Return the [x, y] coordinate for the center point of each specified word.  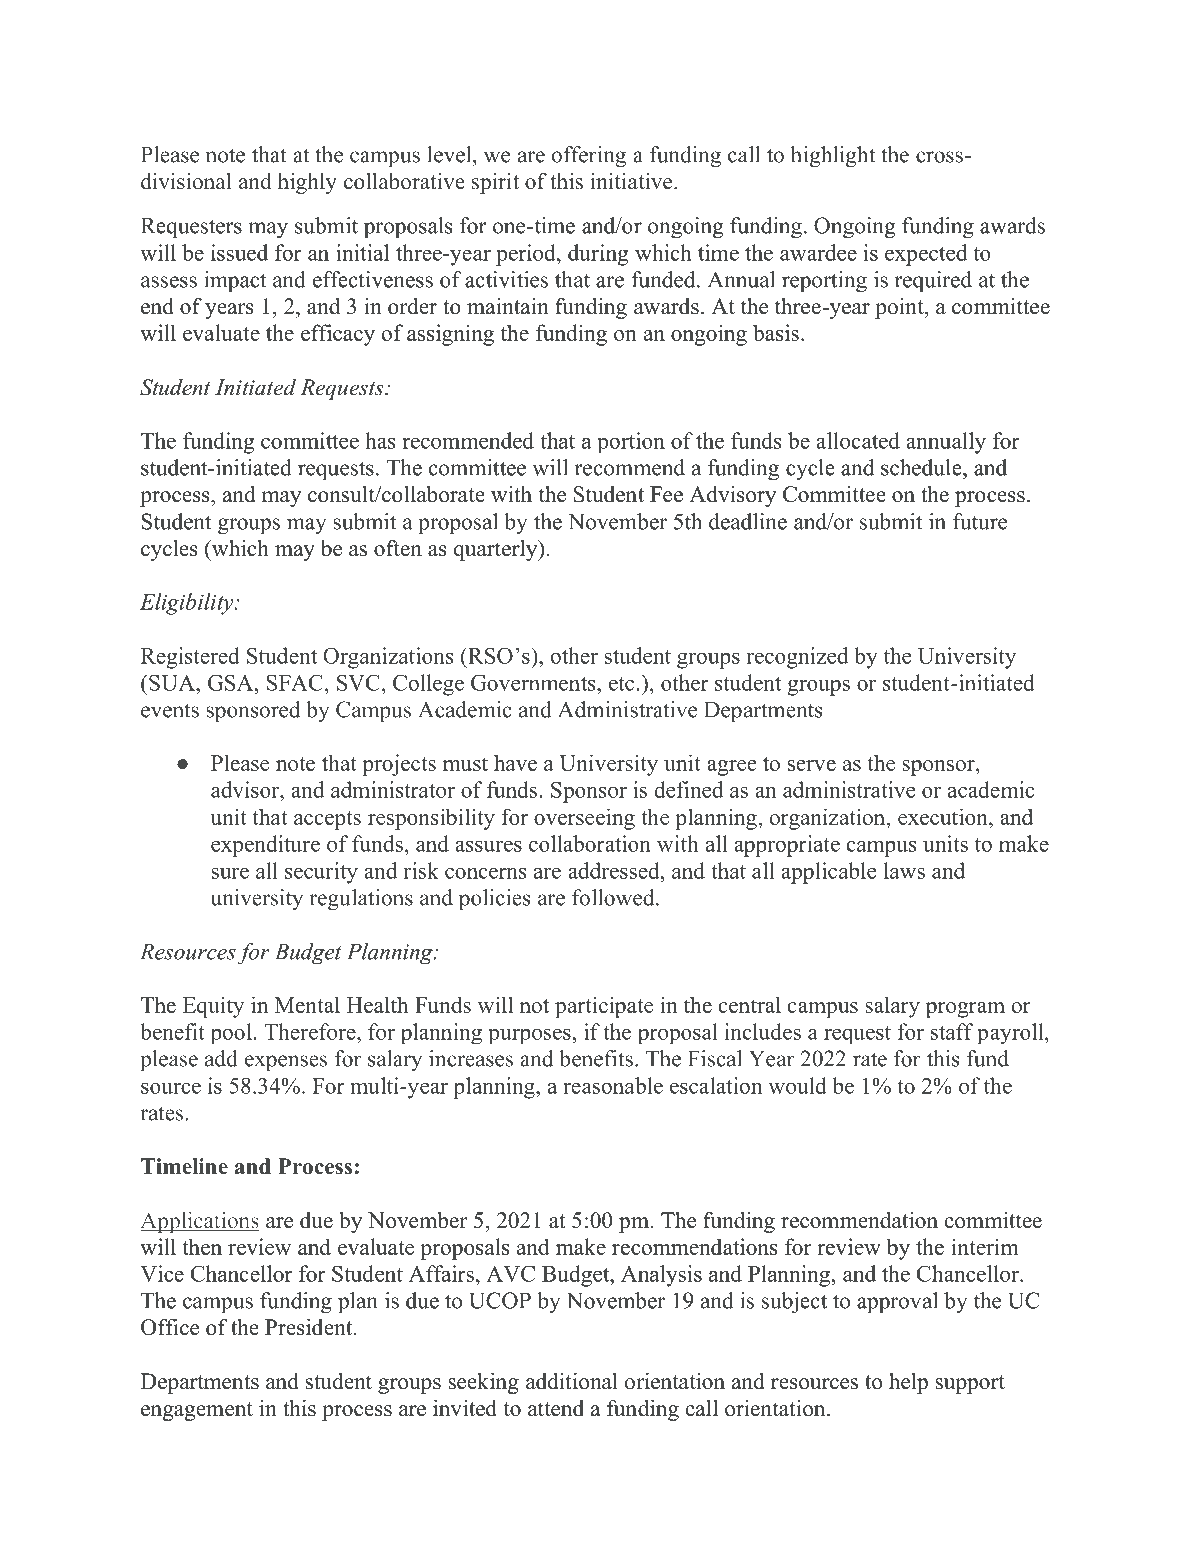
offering [589, 156]
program [965, 1010]
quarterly [497, 550]
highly [307, 183]
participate [604, 1007]
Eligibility [188, 604]
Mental [307, 1004]
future [980, 521]
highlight [833, 156]
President [310, 1327]
